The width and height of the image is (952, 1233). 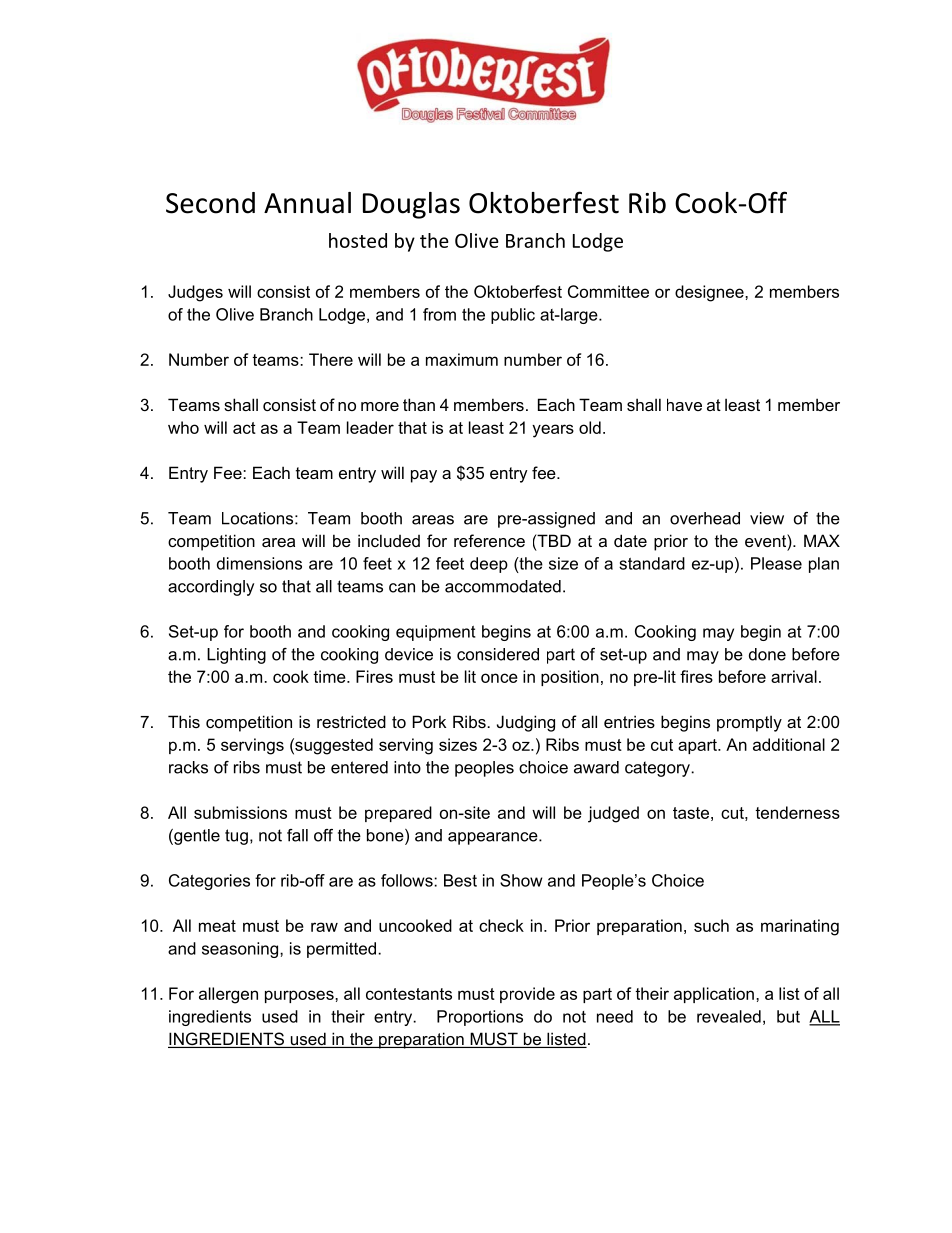 I want to click on view, so click(x=767, y=518).
